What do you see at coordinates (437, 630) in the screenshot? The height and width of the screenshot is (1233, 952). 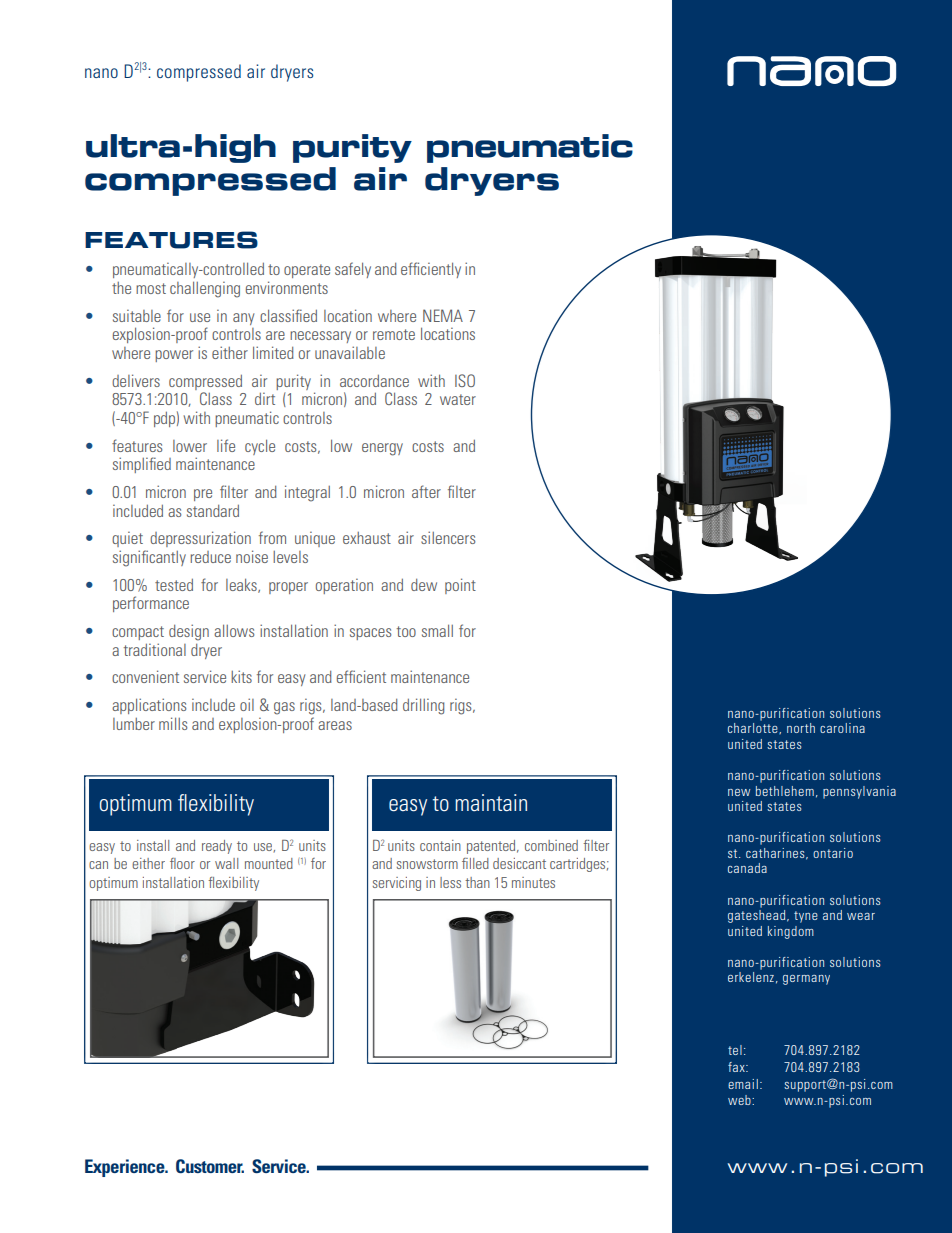 I see `small` at bounding box center [437, 630].
